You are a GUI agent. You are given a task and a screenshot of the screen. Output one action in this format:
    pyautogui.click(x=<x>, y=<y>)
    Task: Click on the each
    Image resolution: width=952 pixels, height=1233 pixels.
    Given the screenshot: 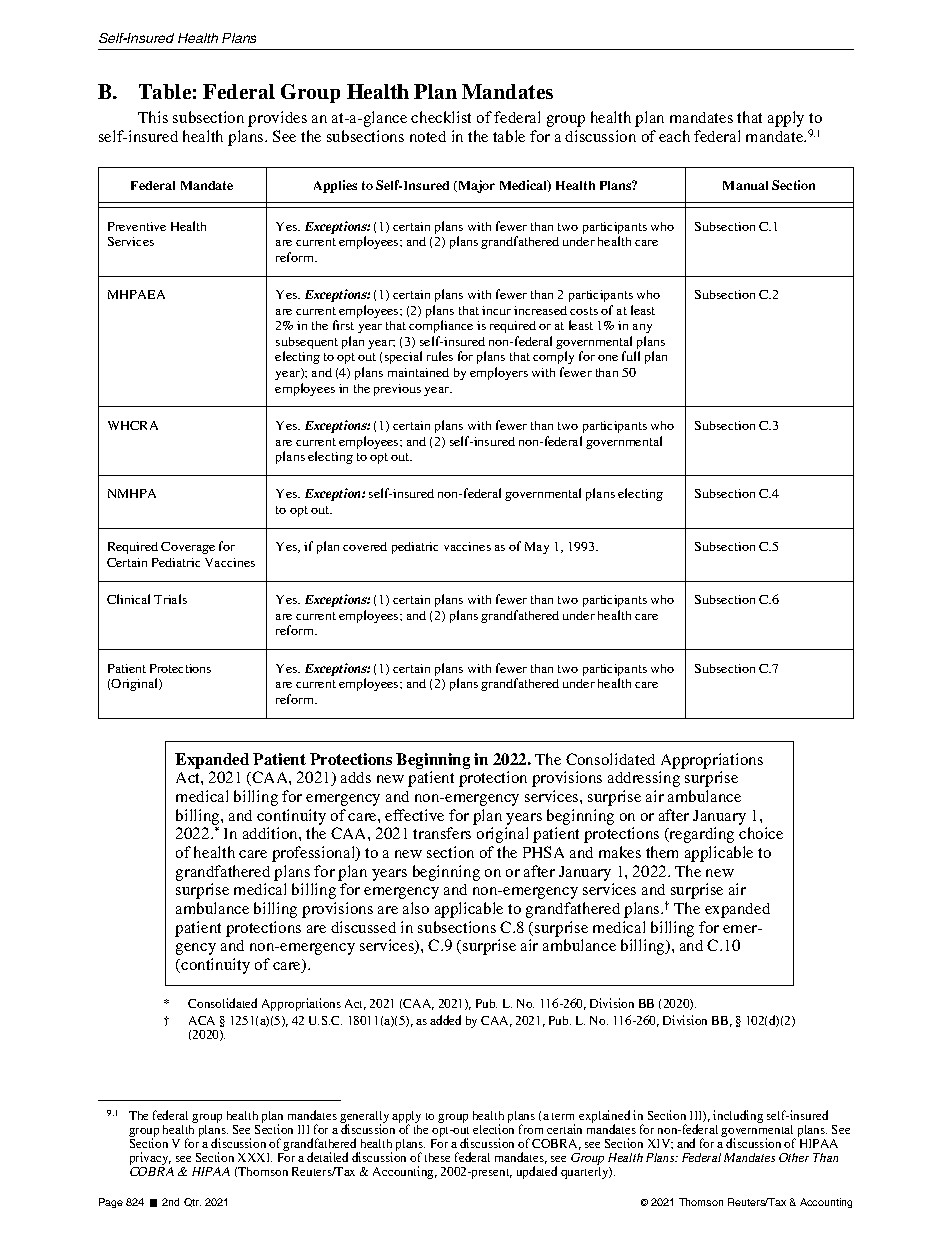 What is the action you would take?
    pyautogui.click(x=674, y=136)
